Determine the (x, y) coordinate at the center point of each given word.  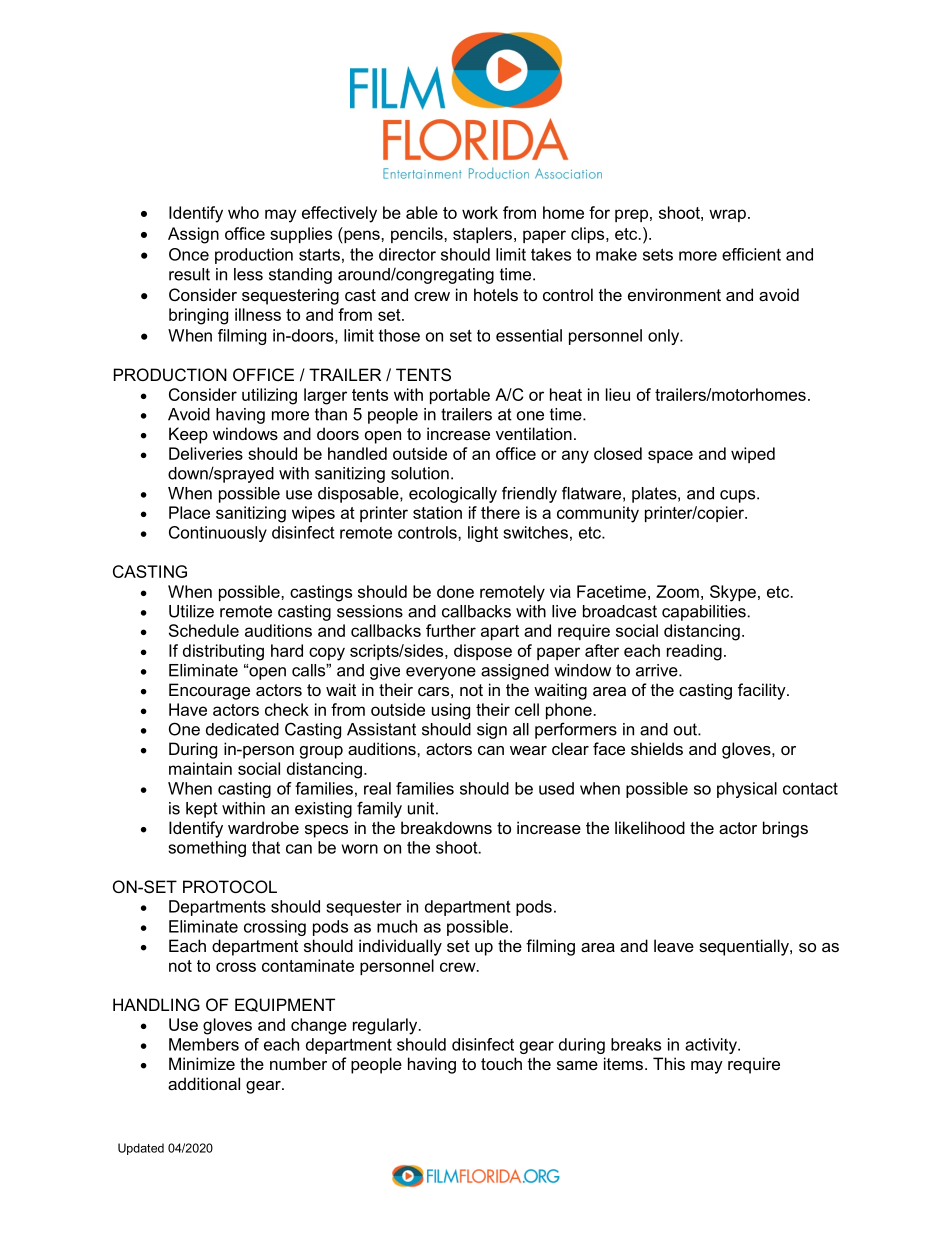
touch (501, 1063)
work (480, 212)
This (669, 1063)
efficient (751, 254)
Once (189, 254)
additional (204, 1083)
